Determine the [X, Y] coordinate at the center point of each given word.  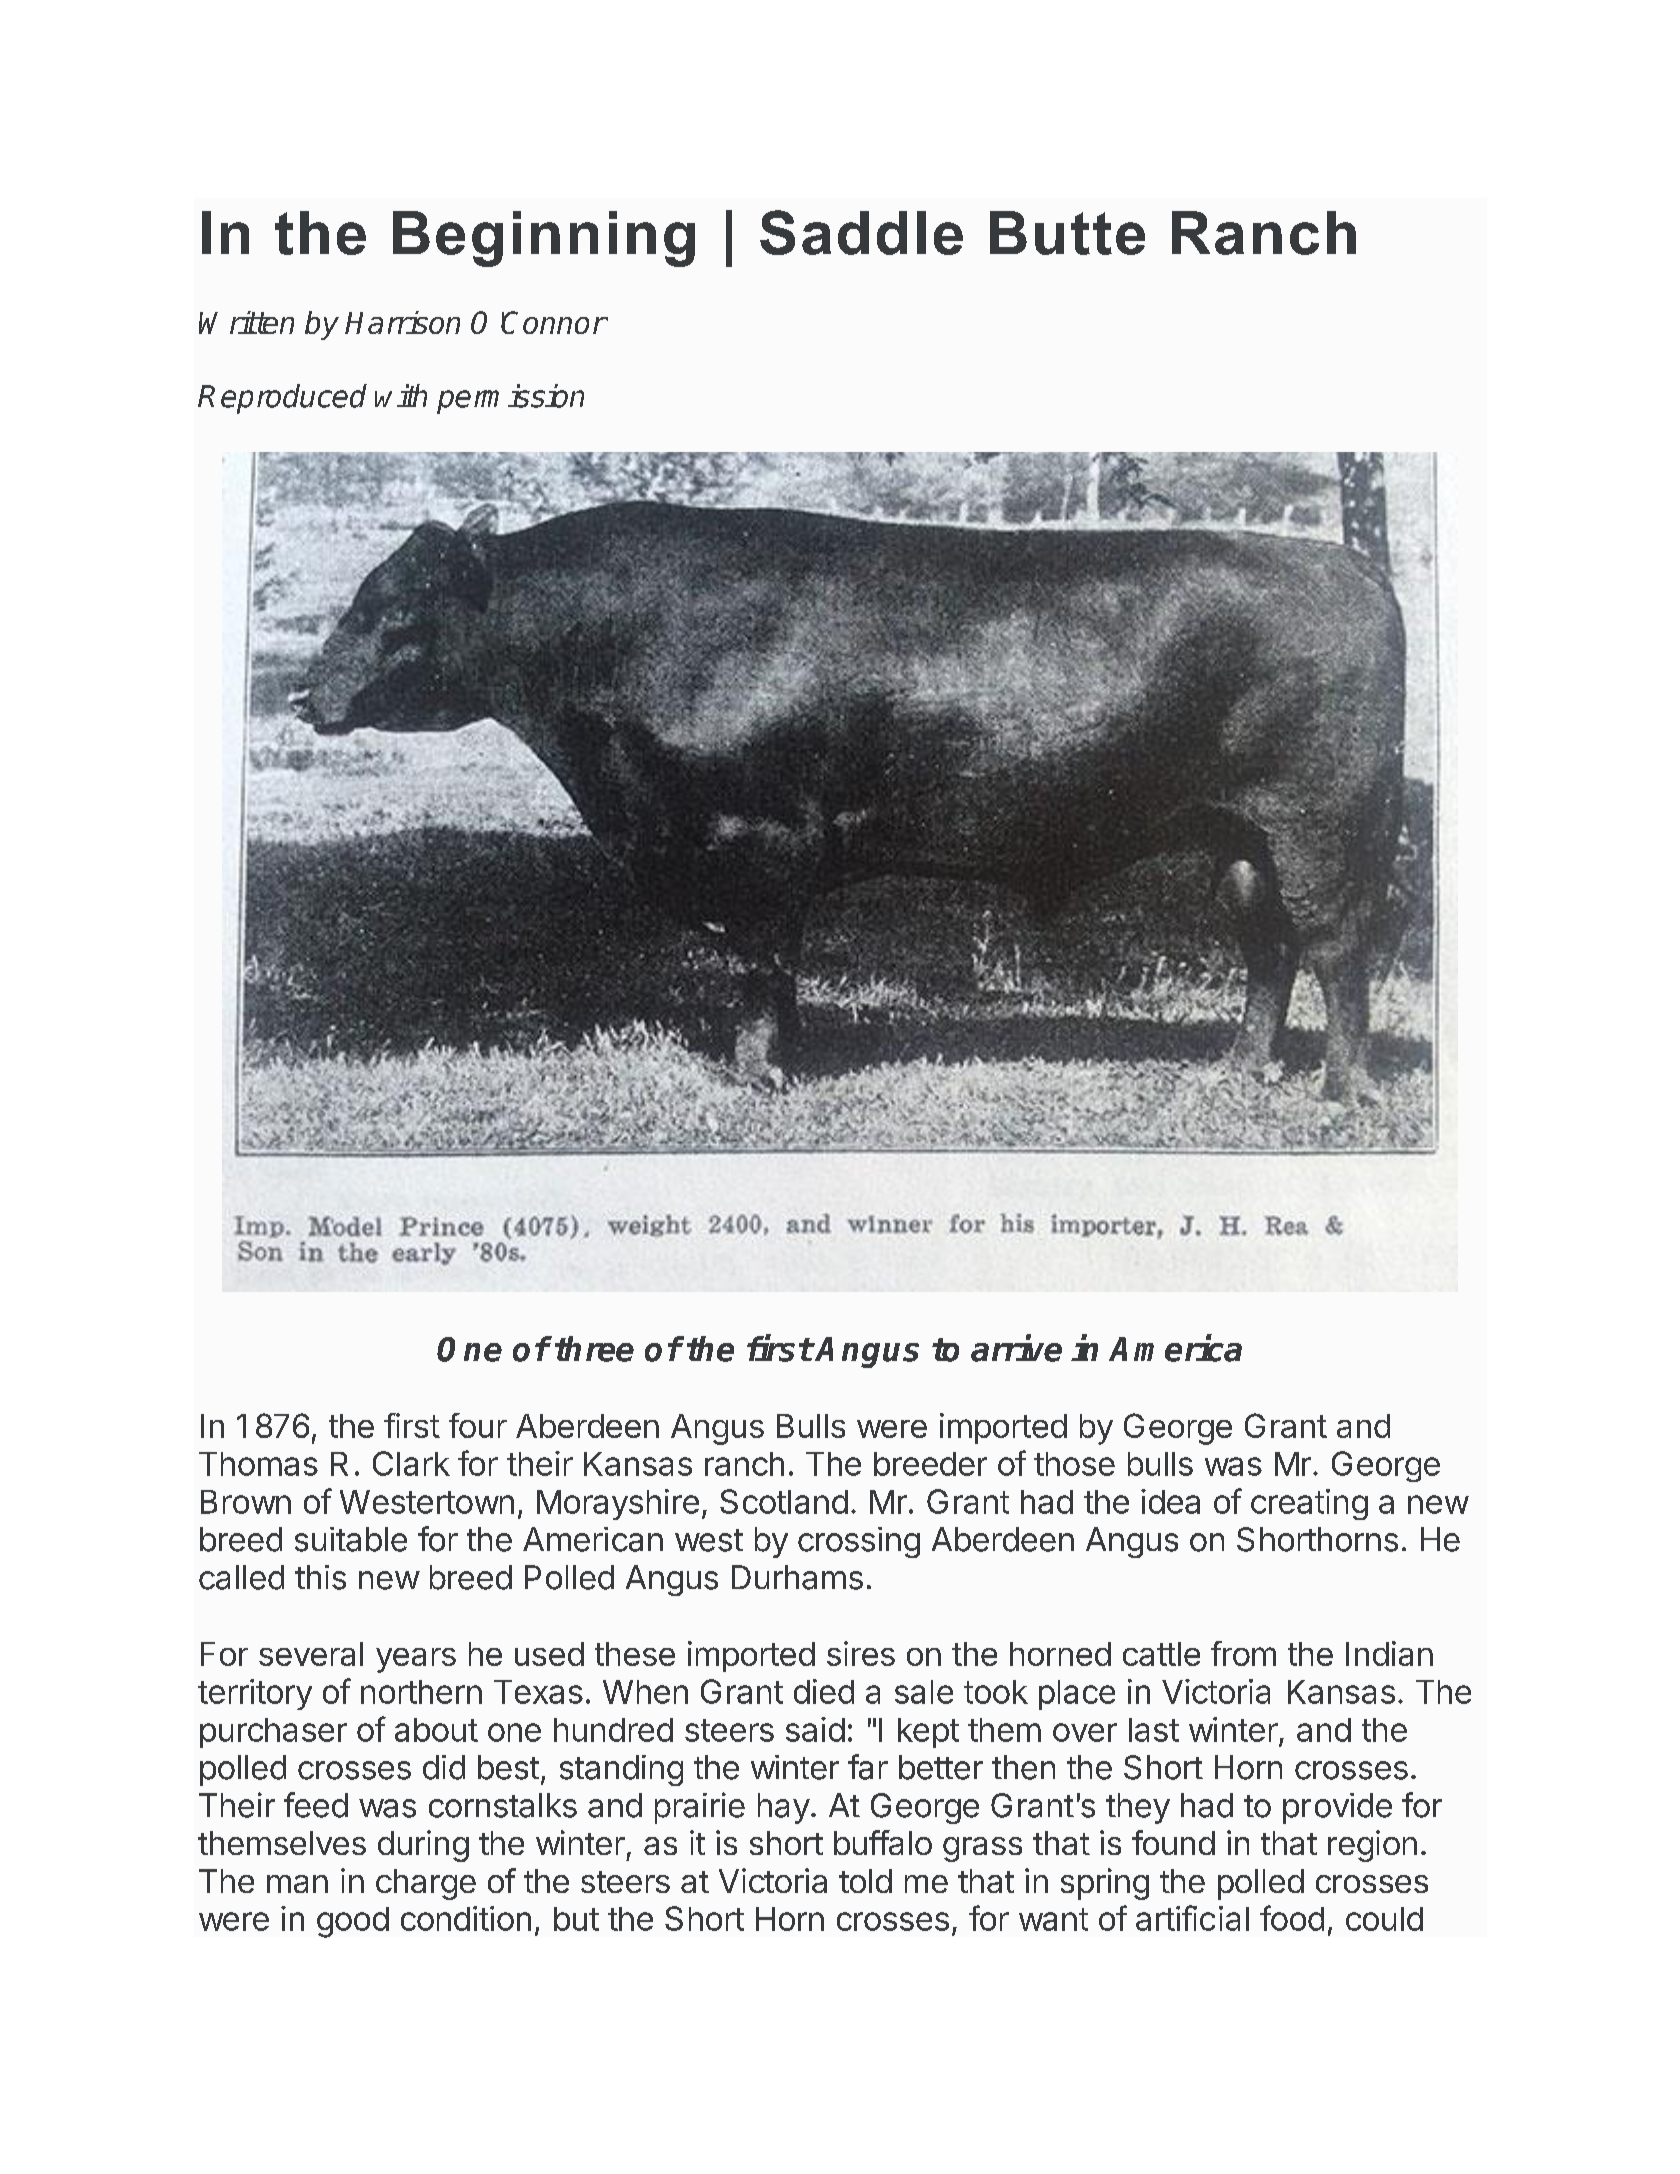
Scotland [784, 1501]
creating [1309, 1504]
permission [510, 399]
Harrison [402, 322]
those [1074, 1464]
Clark [411, 1463]
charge [426, 1884]
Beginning [544, 239]
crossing [859, 1542]
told [865, 1881]
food [1292, 1918]
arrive [1016, 1348]
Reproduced [282, 399]
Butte [1067, 233]
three [594, 1349]
